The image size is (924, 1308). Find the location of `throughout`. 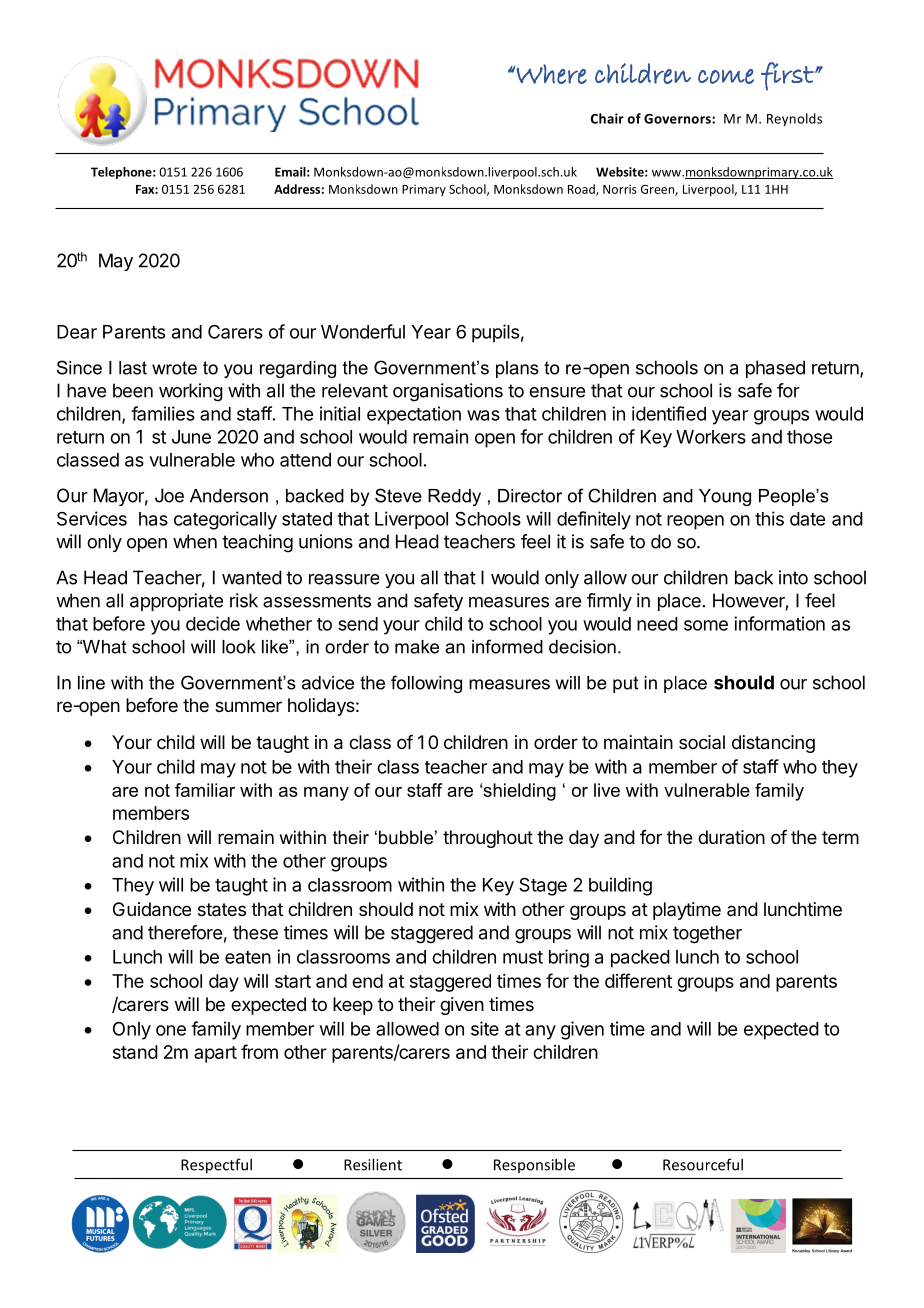

throughout is located at coordinates (488, 839).
